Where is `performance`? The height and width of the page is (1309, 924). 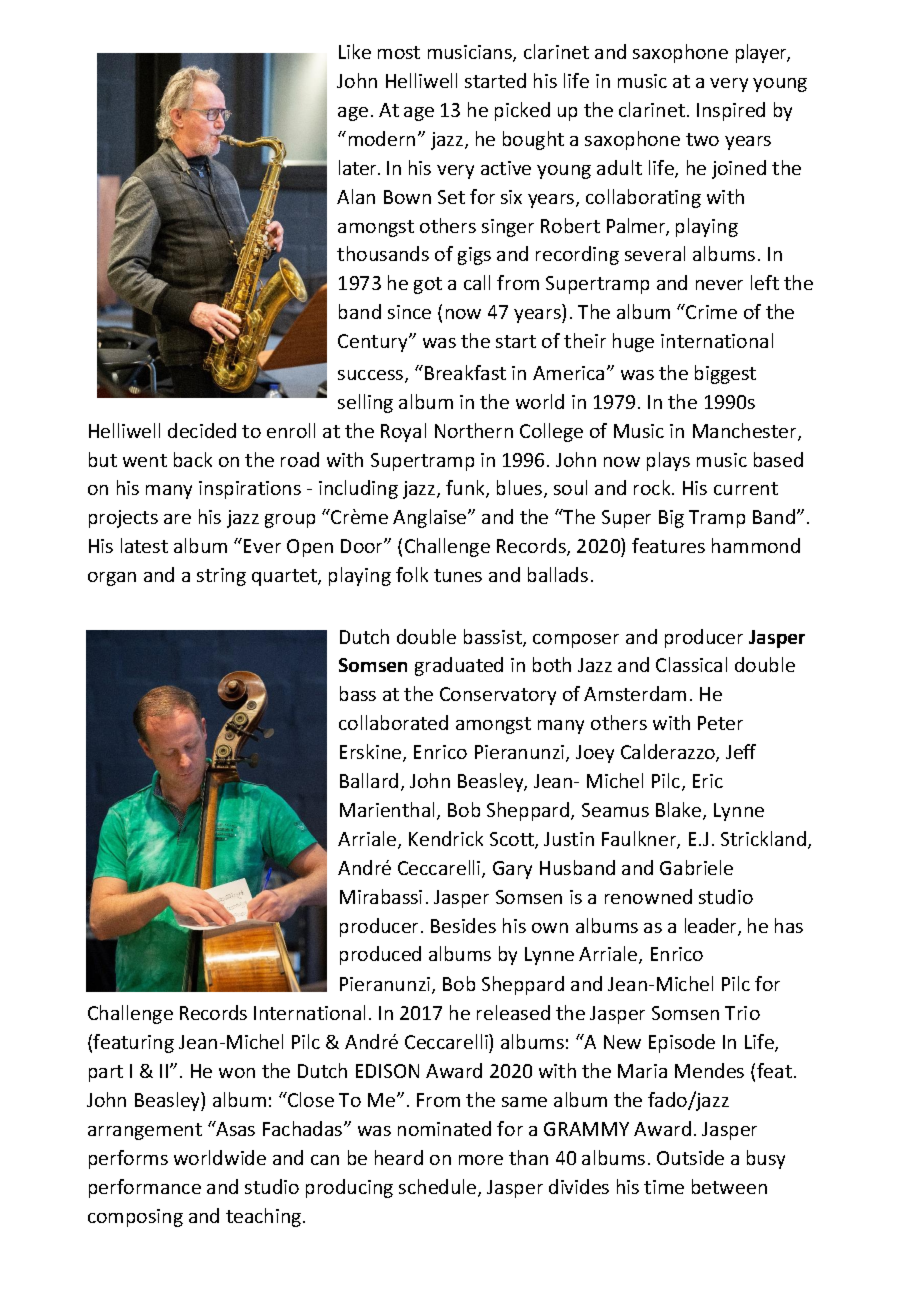
performance is located at coordinates (145, 1188).
